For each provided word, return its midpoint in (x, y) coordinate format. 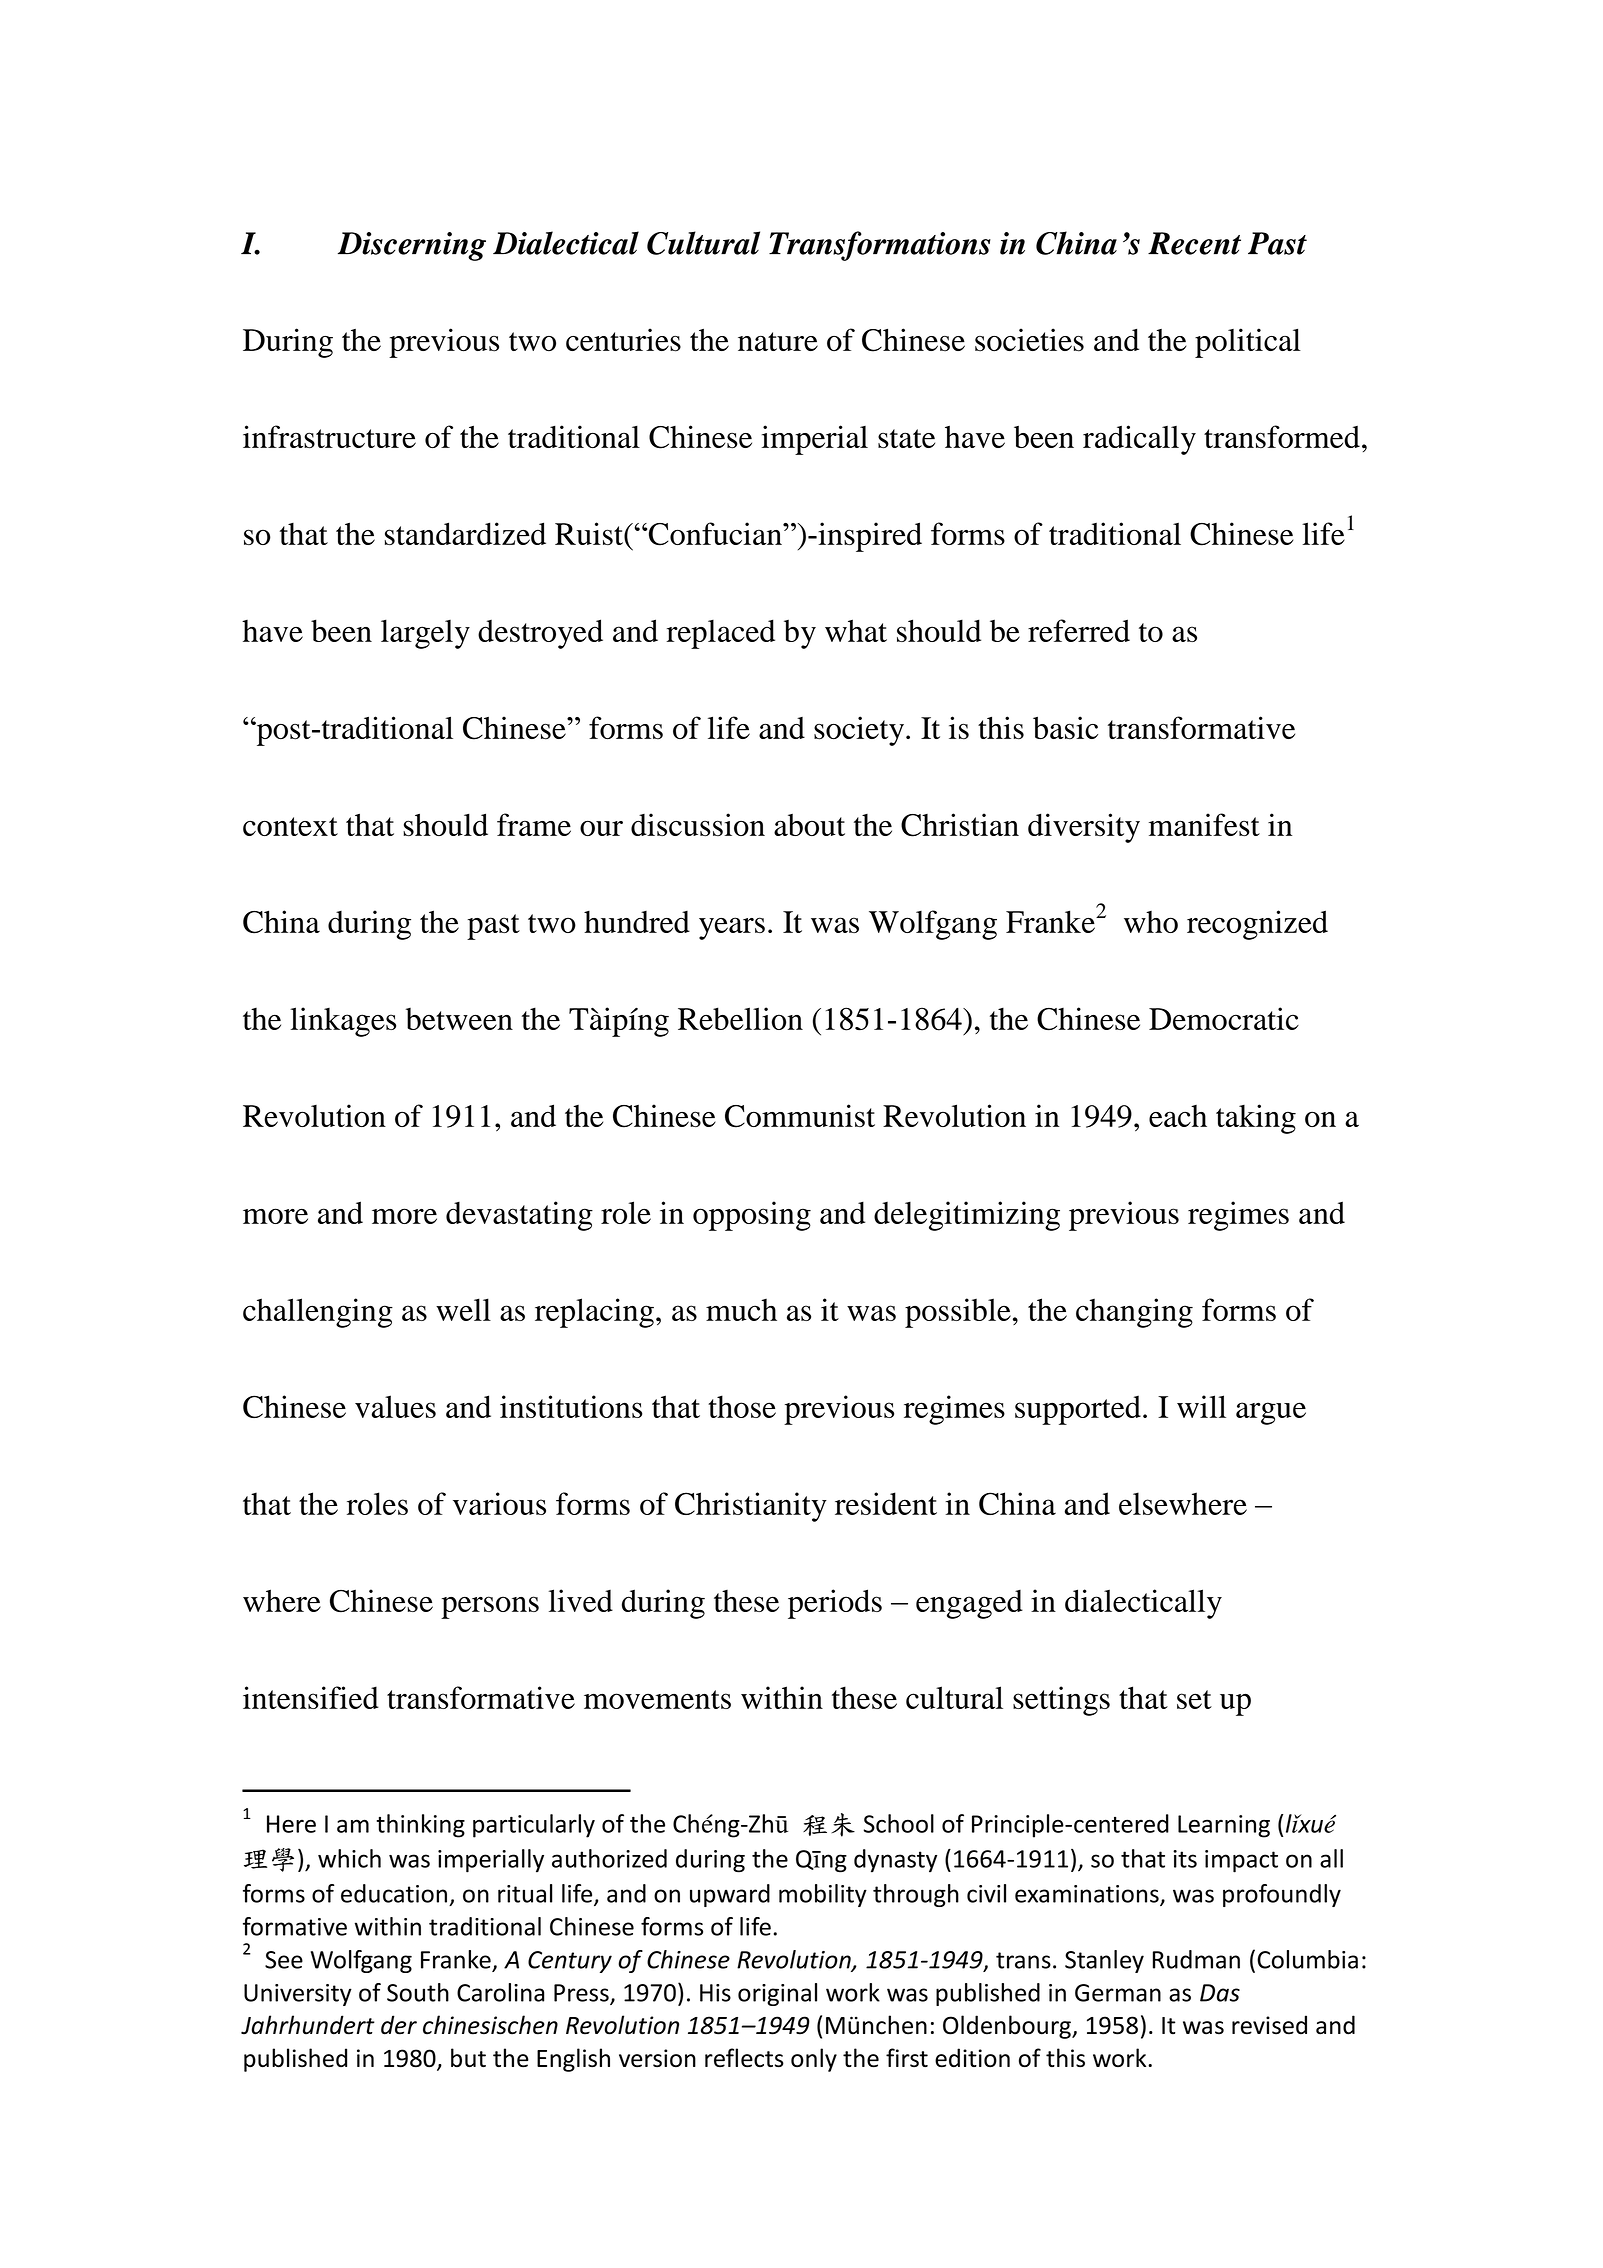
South (418, 1992)
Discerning (412, 246)
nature (778, 341)
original (777, 1994)
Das (1220, 1993)
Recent (1194, 243)
